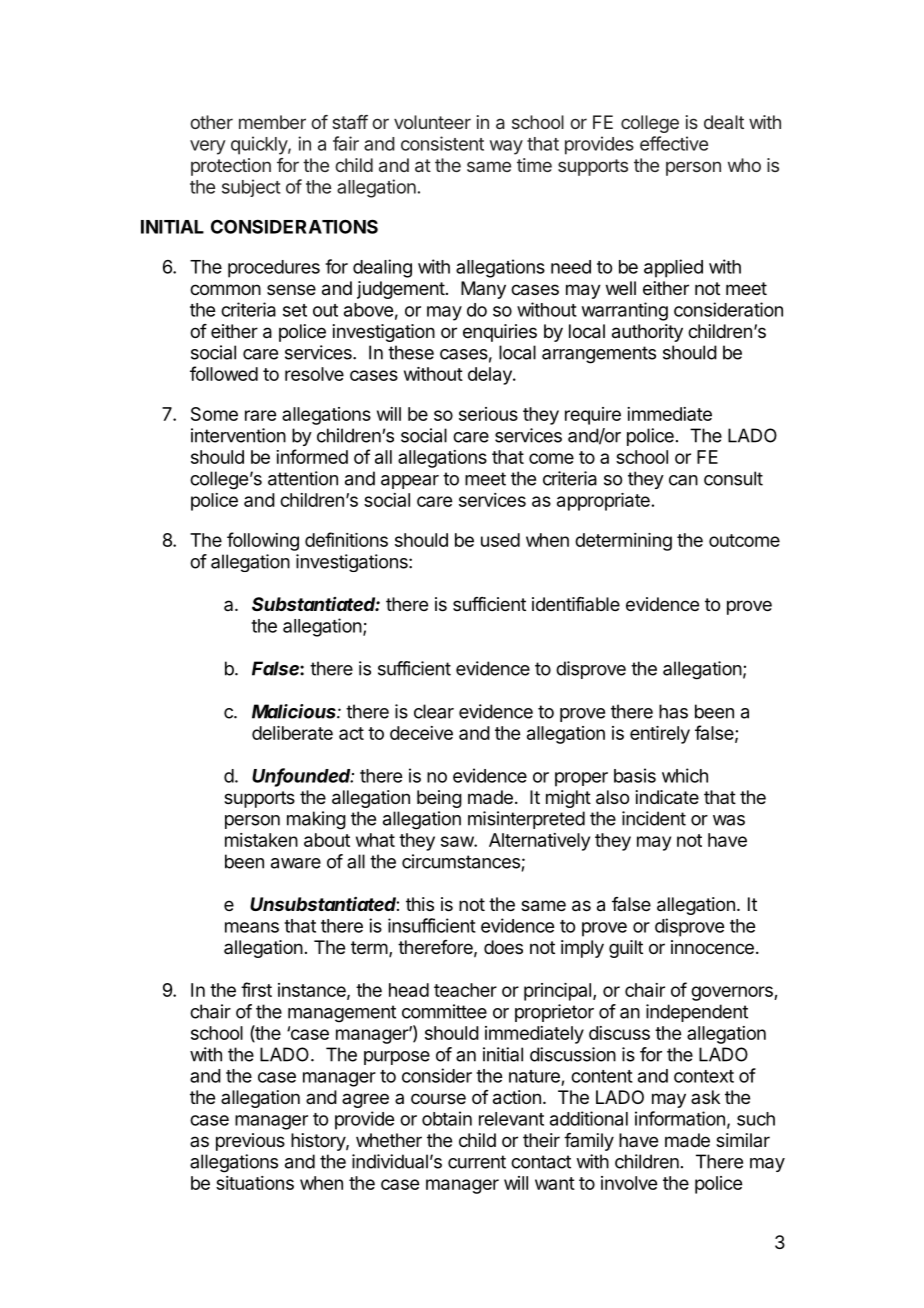 This screenshot has height=1308, width=924. Describe the element at coordinates (506, 147) in the screenshot. I see `way` at that location.
